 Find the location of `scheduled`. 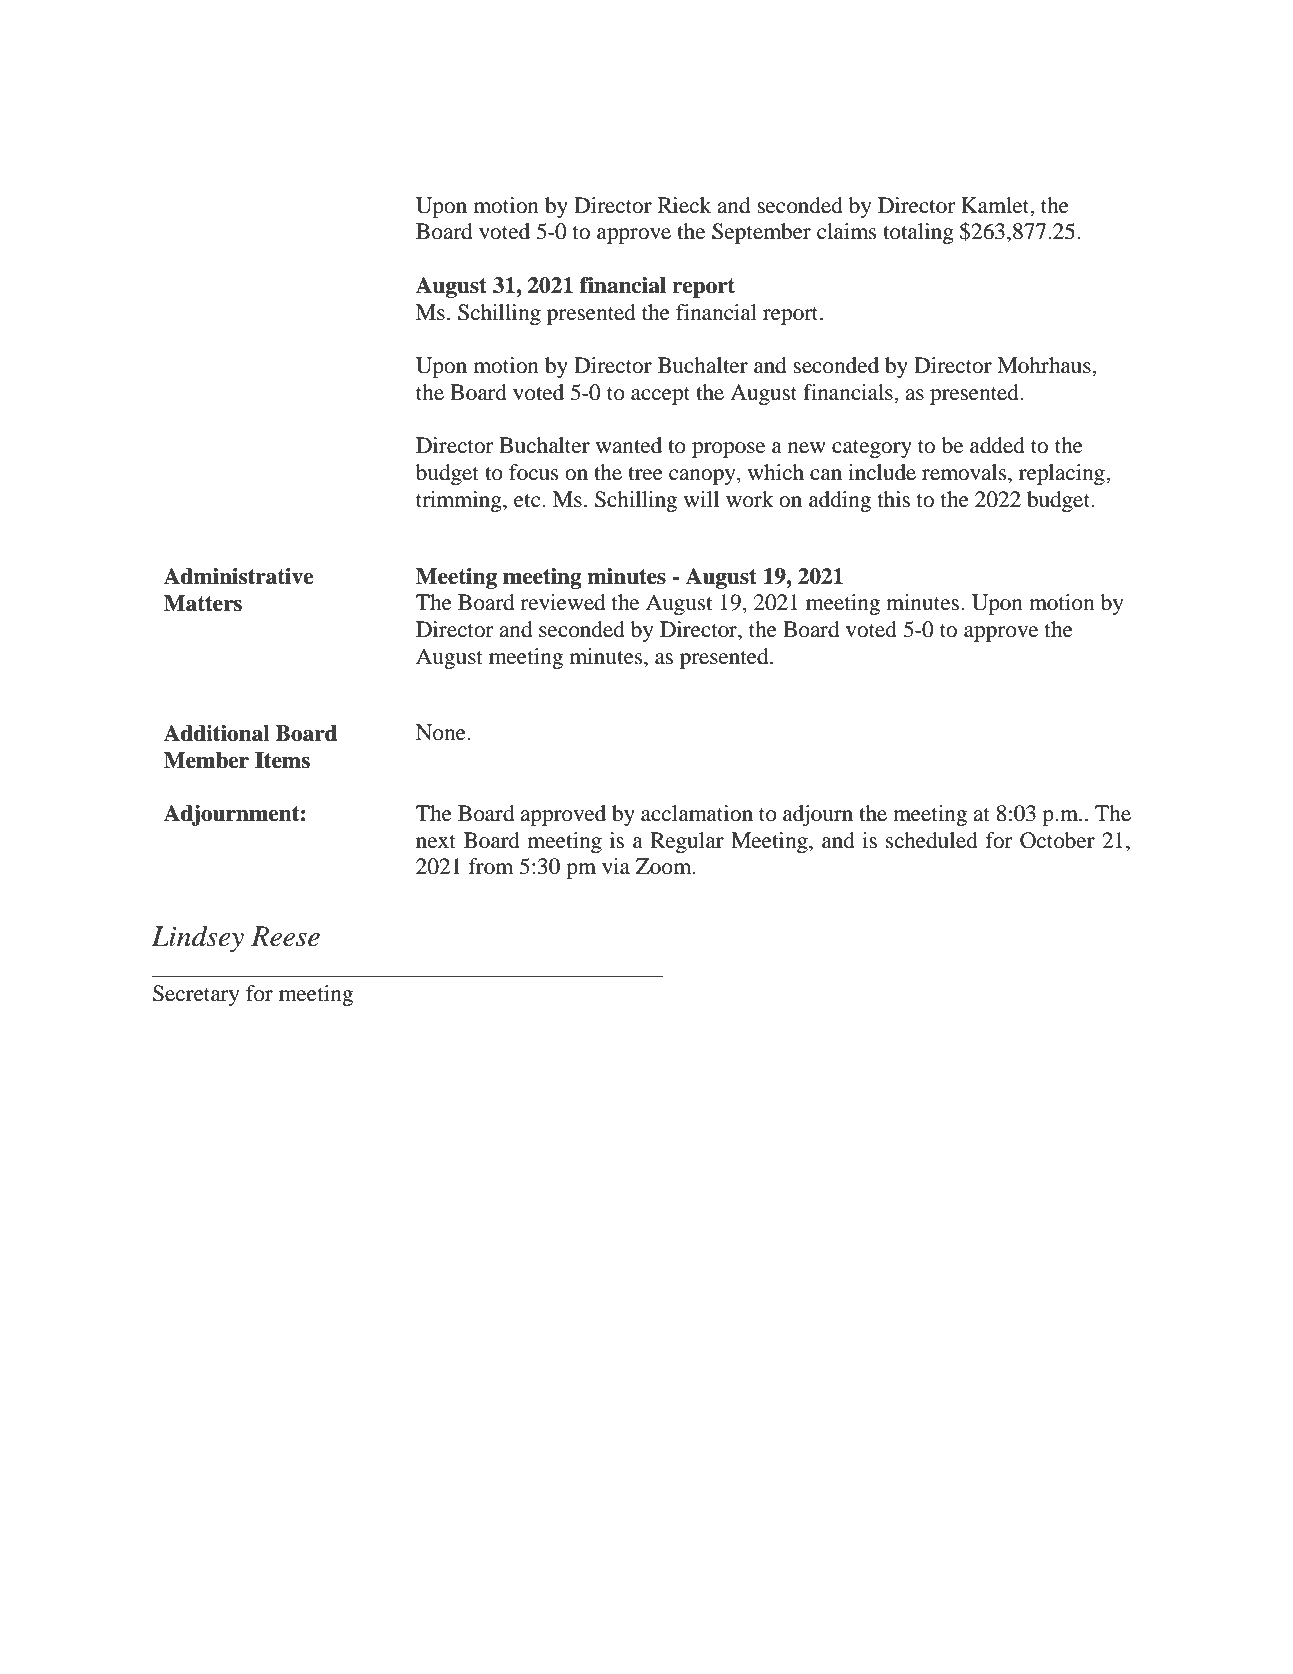

scheduled is located at coordinates (932, 840).
